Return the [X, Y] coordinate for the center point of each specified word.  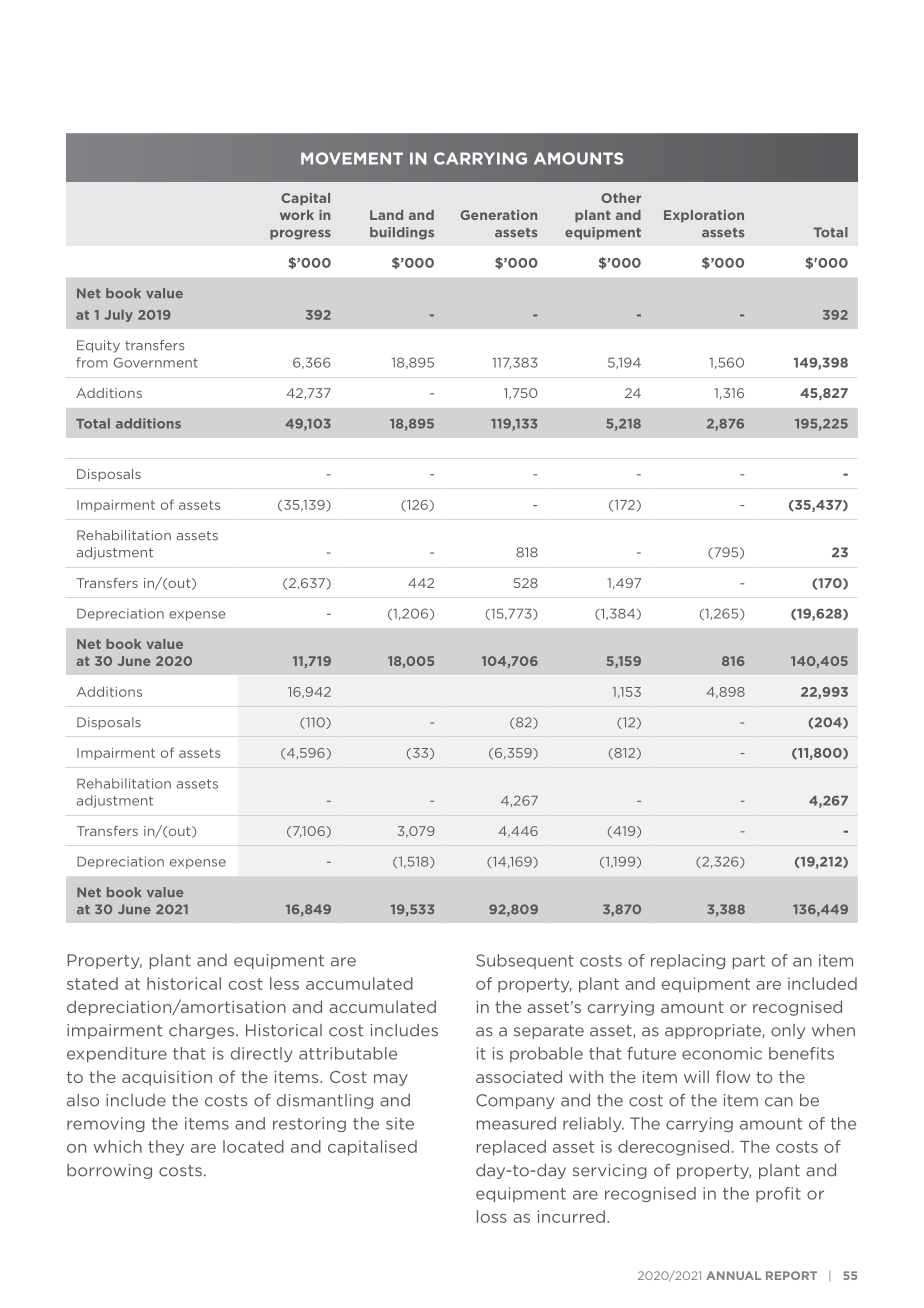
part [749, 962]
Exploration [704, 216]
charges [201, 1031]
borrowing [109, 1171]
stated [92, 983]
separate [549, 1032]
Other [621, 198]
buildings [402, 233]
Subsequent [525, 961]
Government [156, 362]
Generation [498, 215]
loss [492, 1216]
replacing [688, 961]
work [297, 215]
